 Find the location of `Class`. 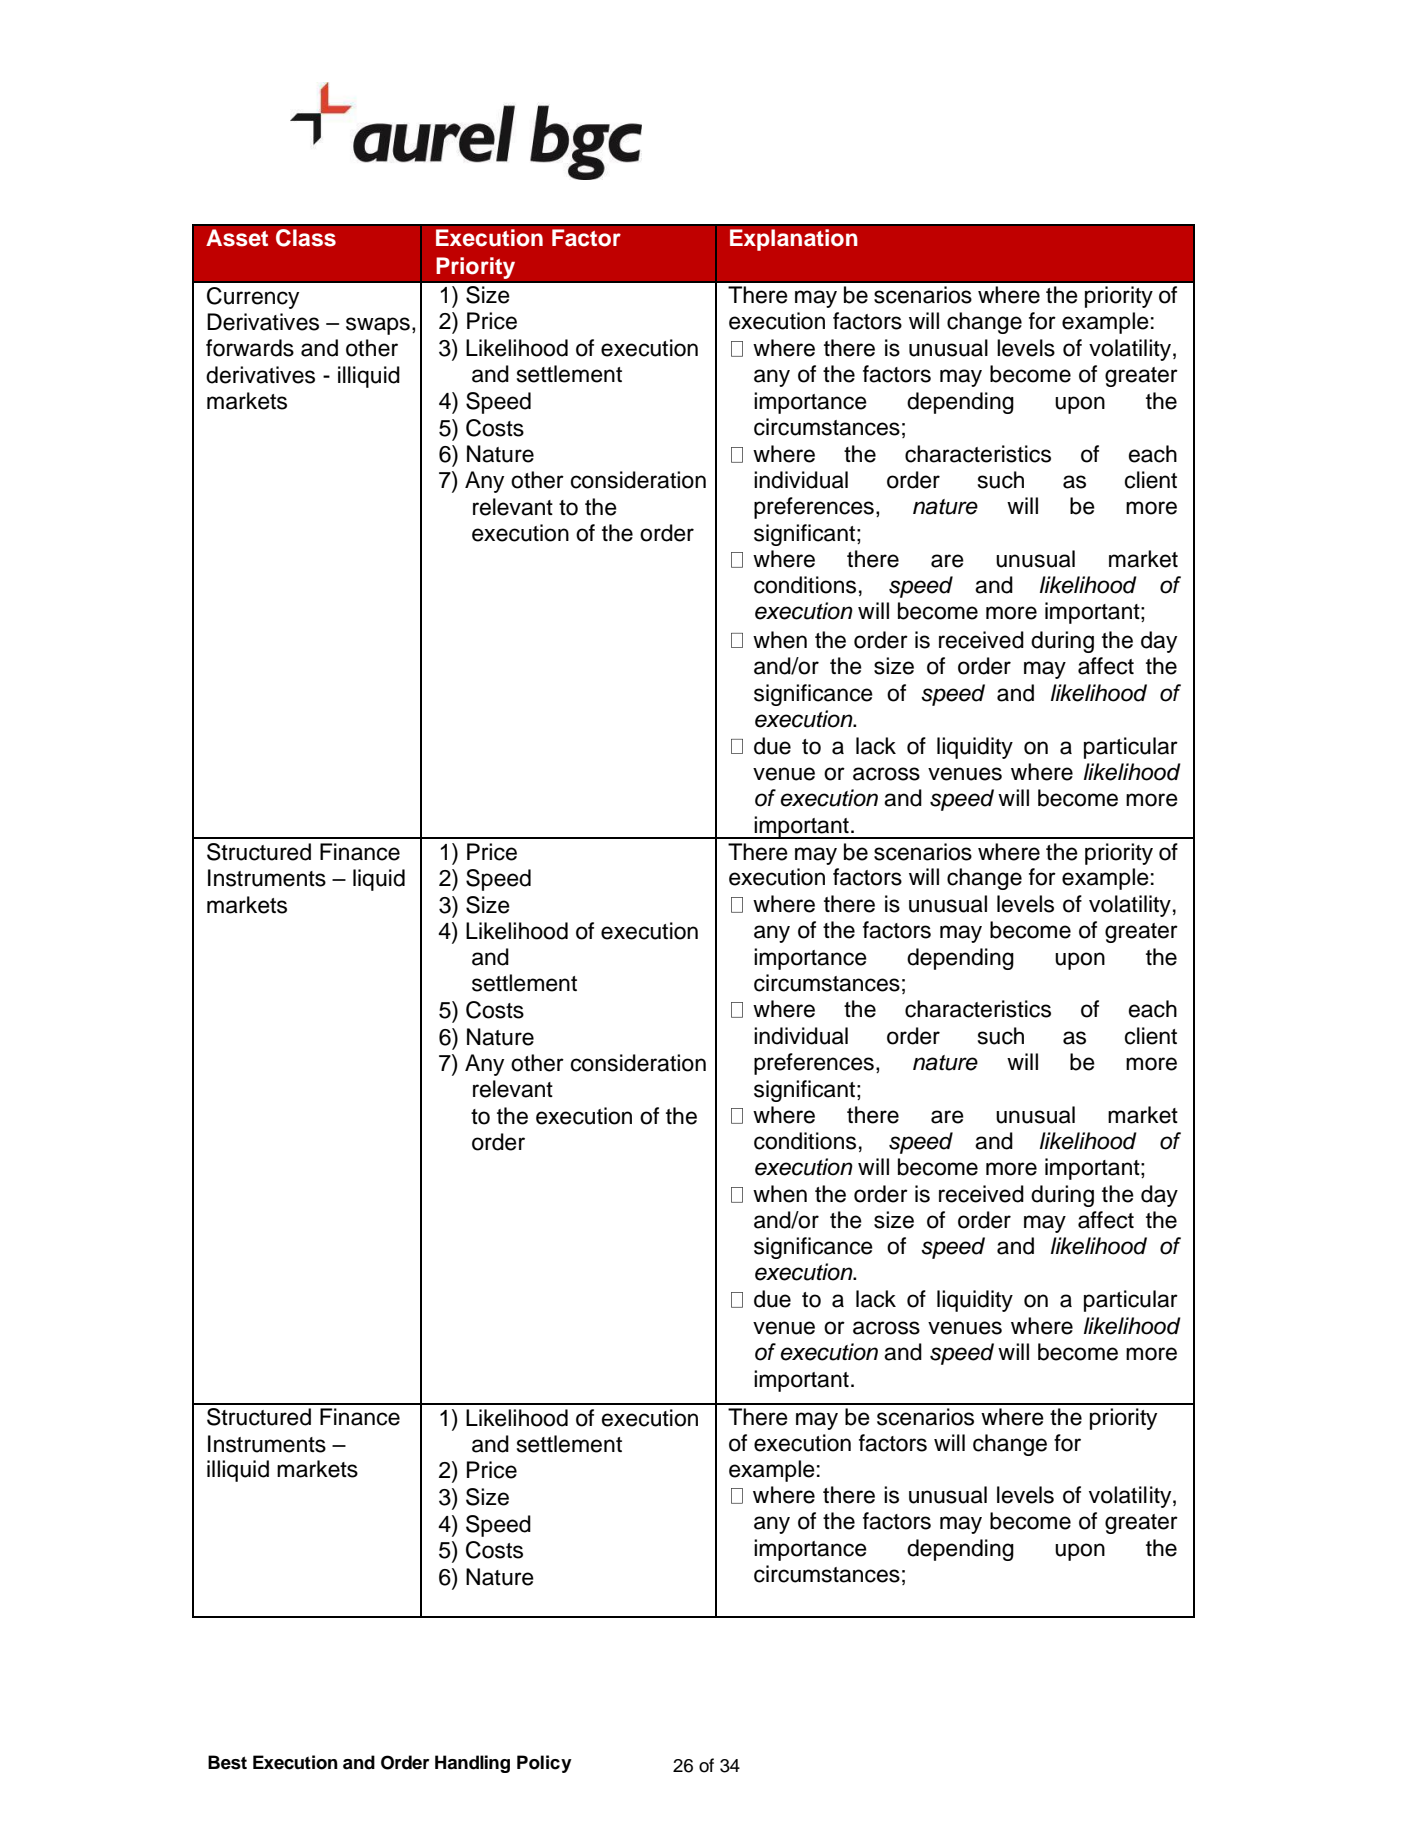

Class is located at coordinates (306, 238).
